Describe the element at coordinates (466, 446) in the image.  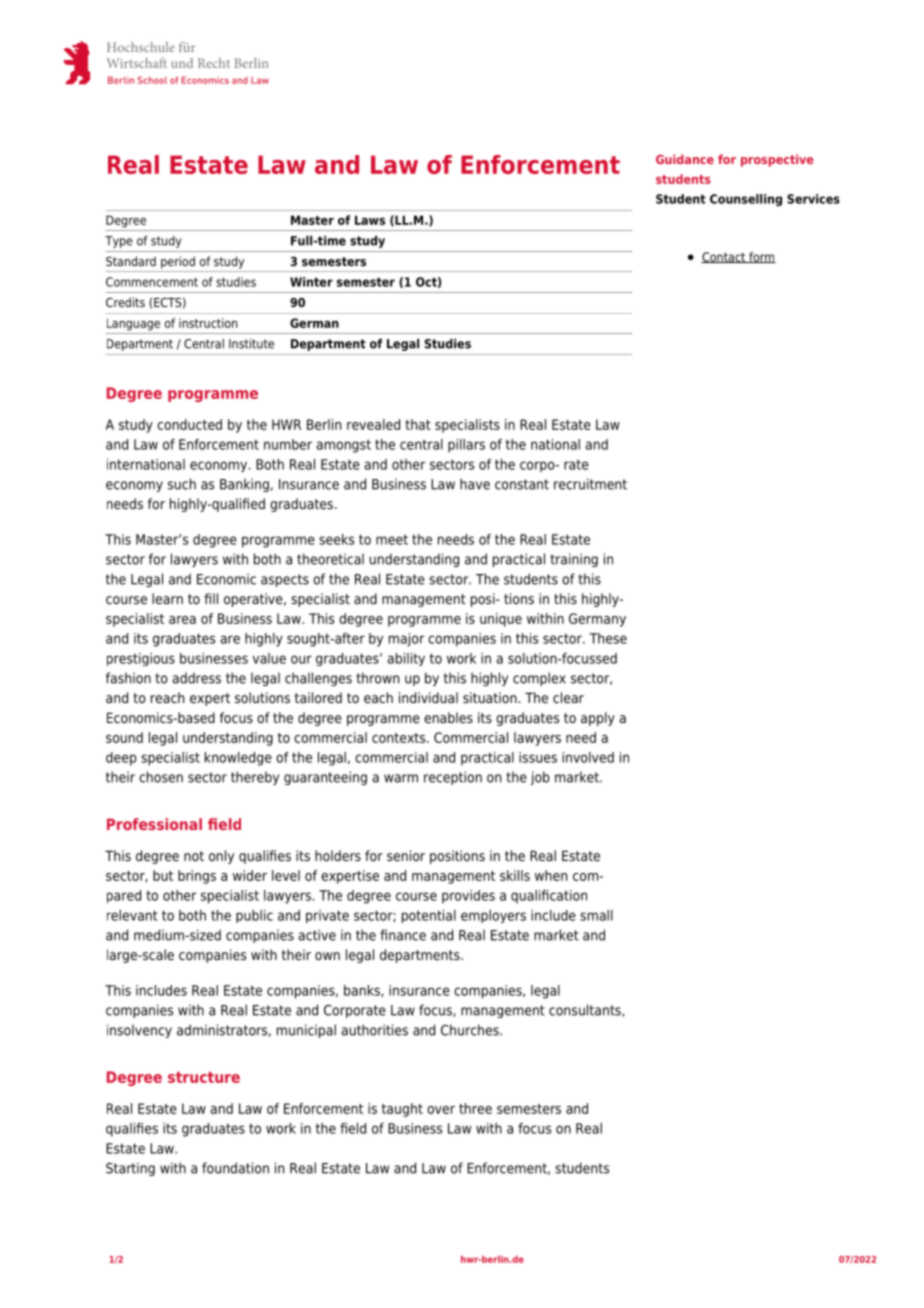
I see `pillars` at that location.
